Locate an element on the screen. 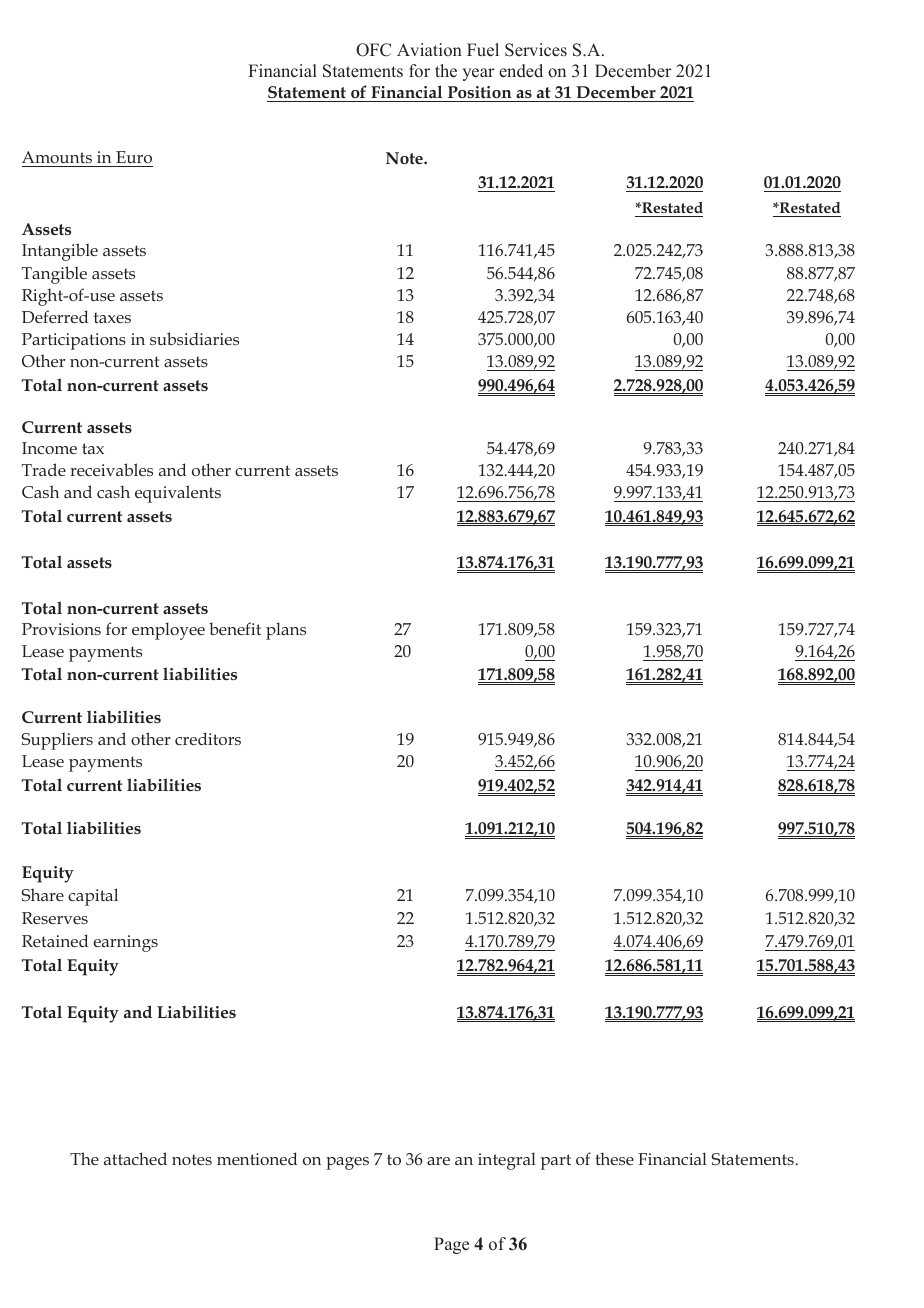 This screenshot has width=924, height=1308. OFC is located at coordinates (373, 50).
